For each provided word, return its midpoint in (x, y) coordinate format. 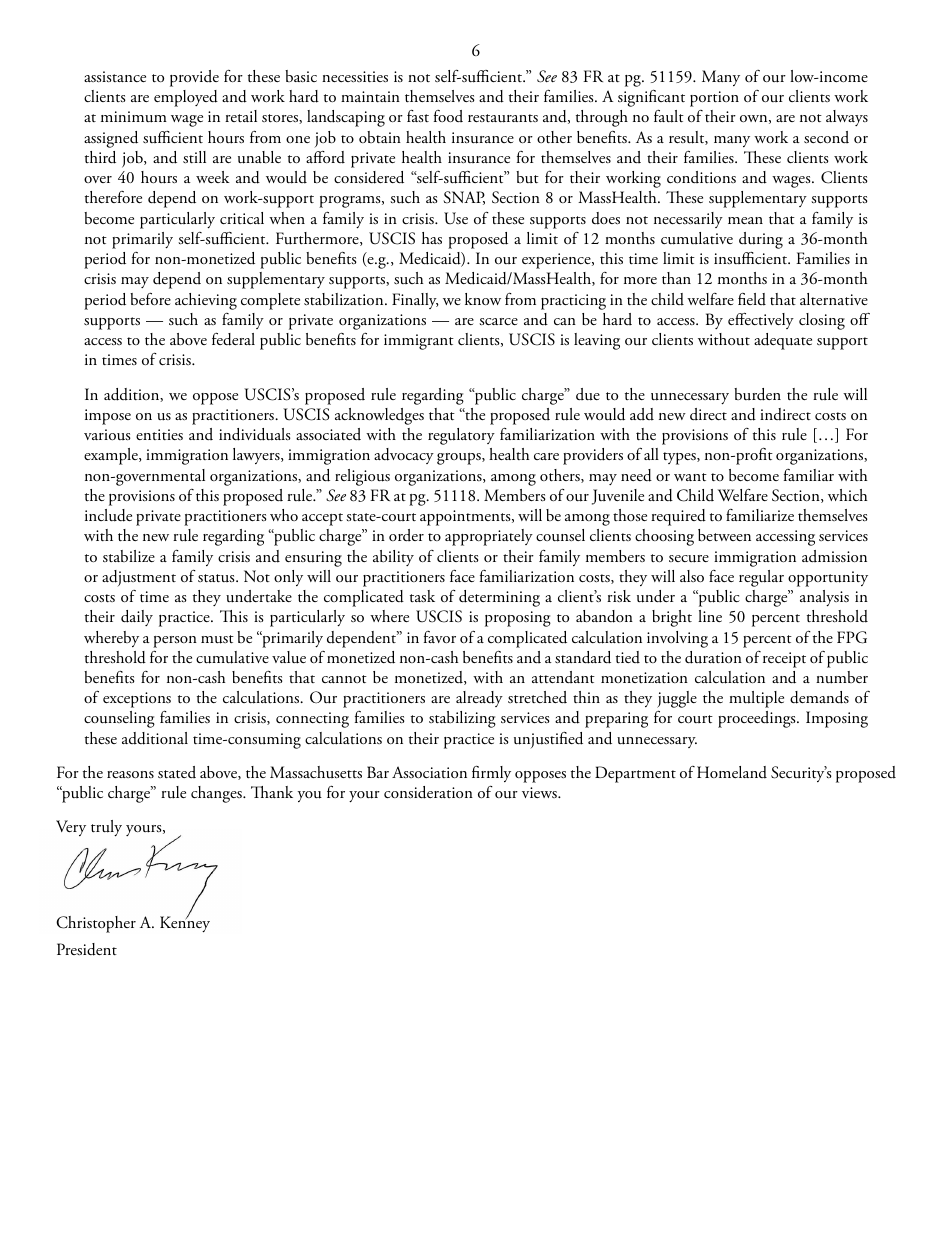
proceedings (758, 719)
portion (714, 99)
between (724, 535)
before (150, 298)
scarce (498, 322)
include (108, 515)
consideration (428, 792)
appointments (466, 518)
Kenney (185, 924)
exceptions (137, 701)
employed (186, 98)
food (448, 116)
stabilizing (462, 719)
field (752, 299)
